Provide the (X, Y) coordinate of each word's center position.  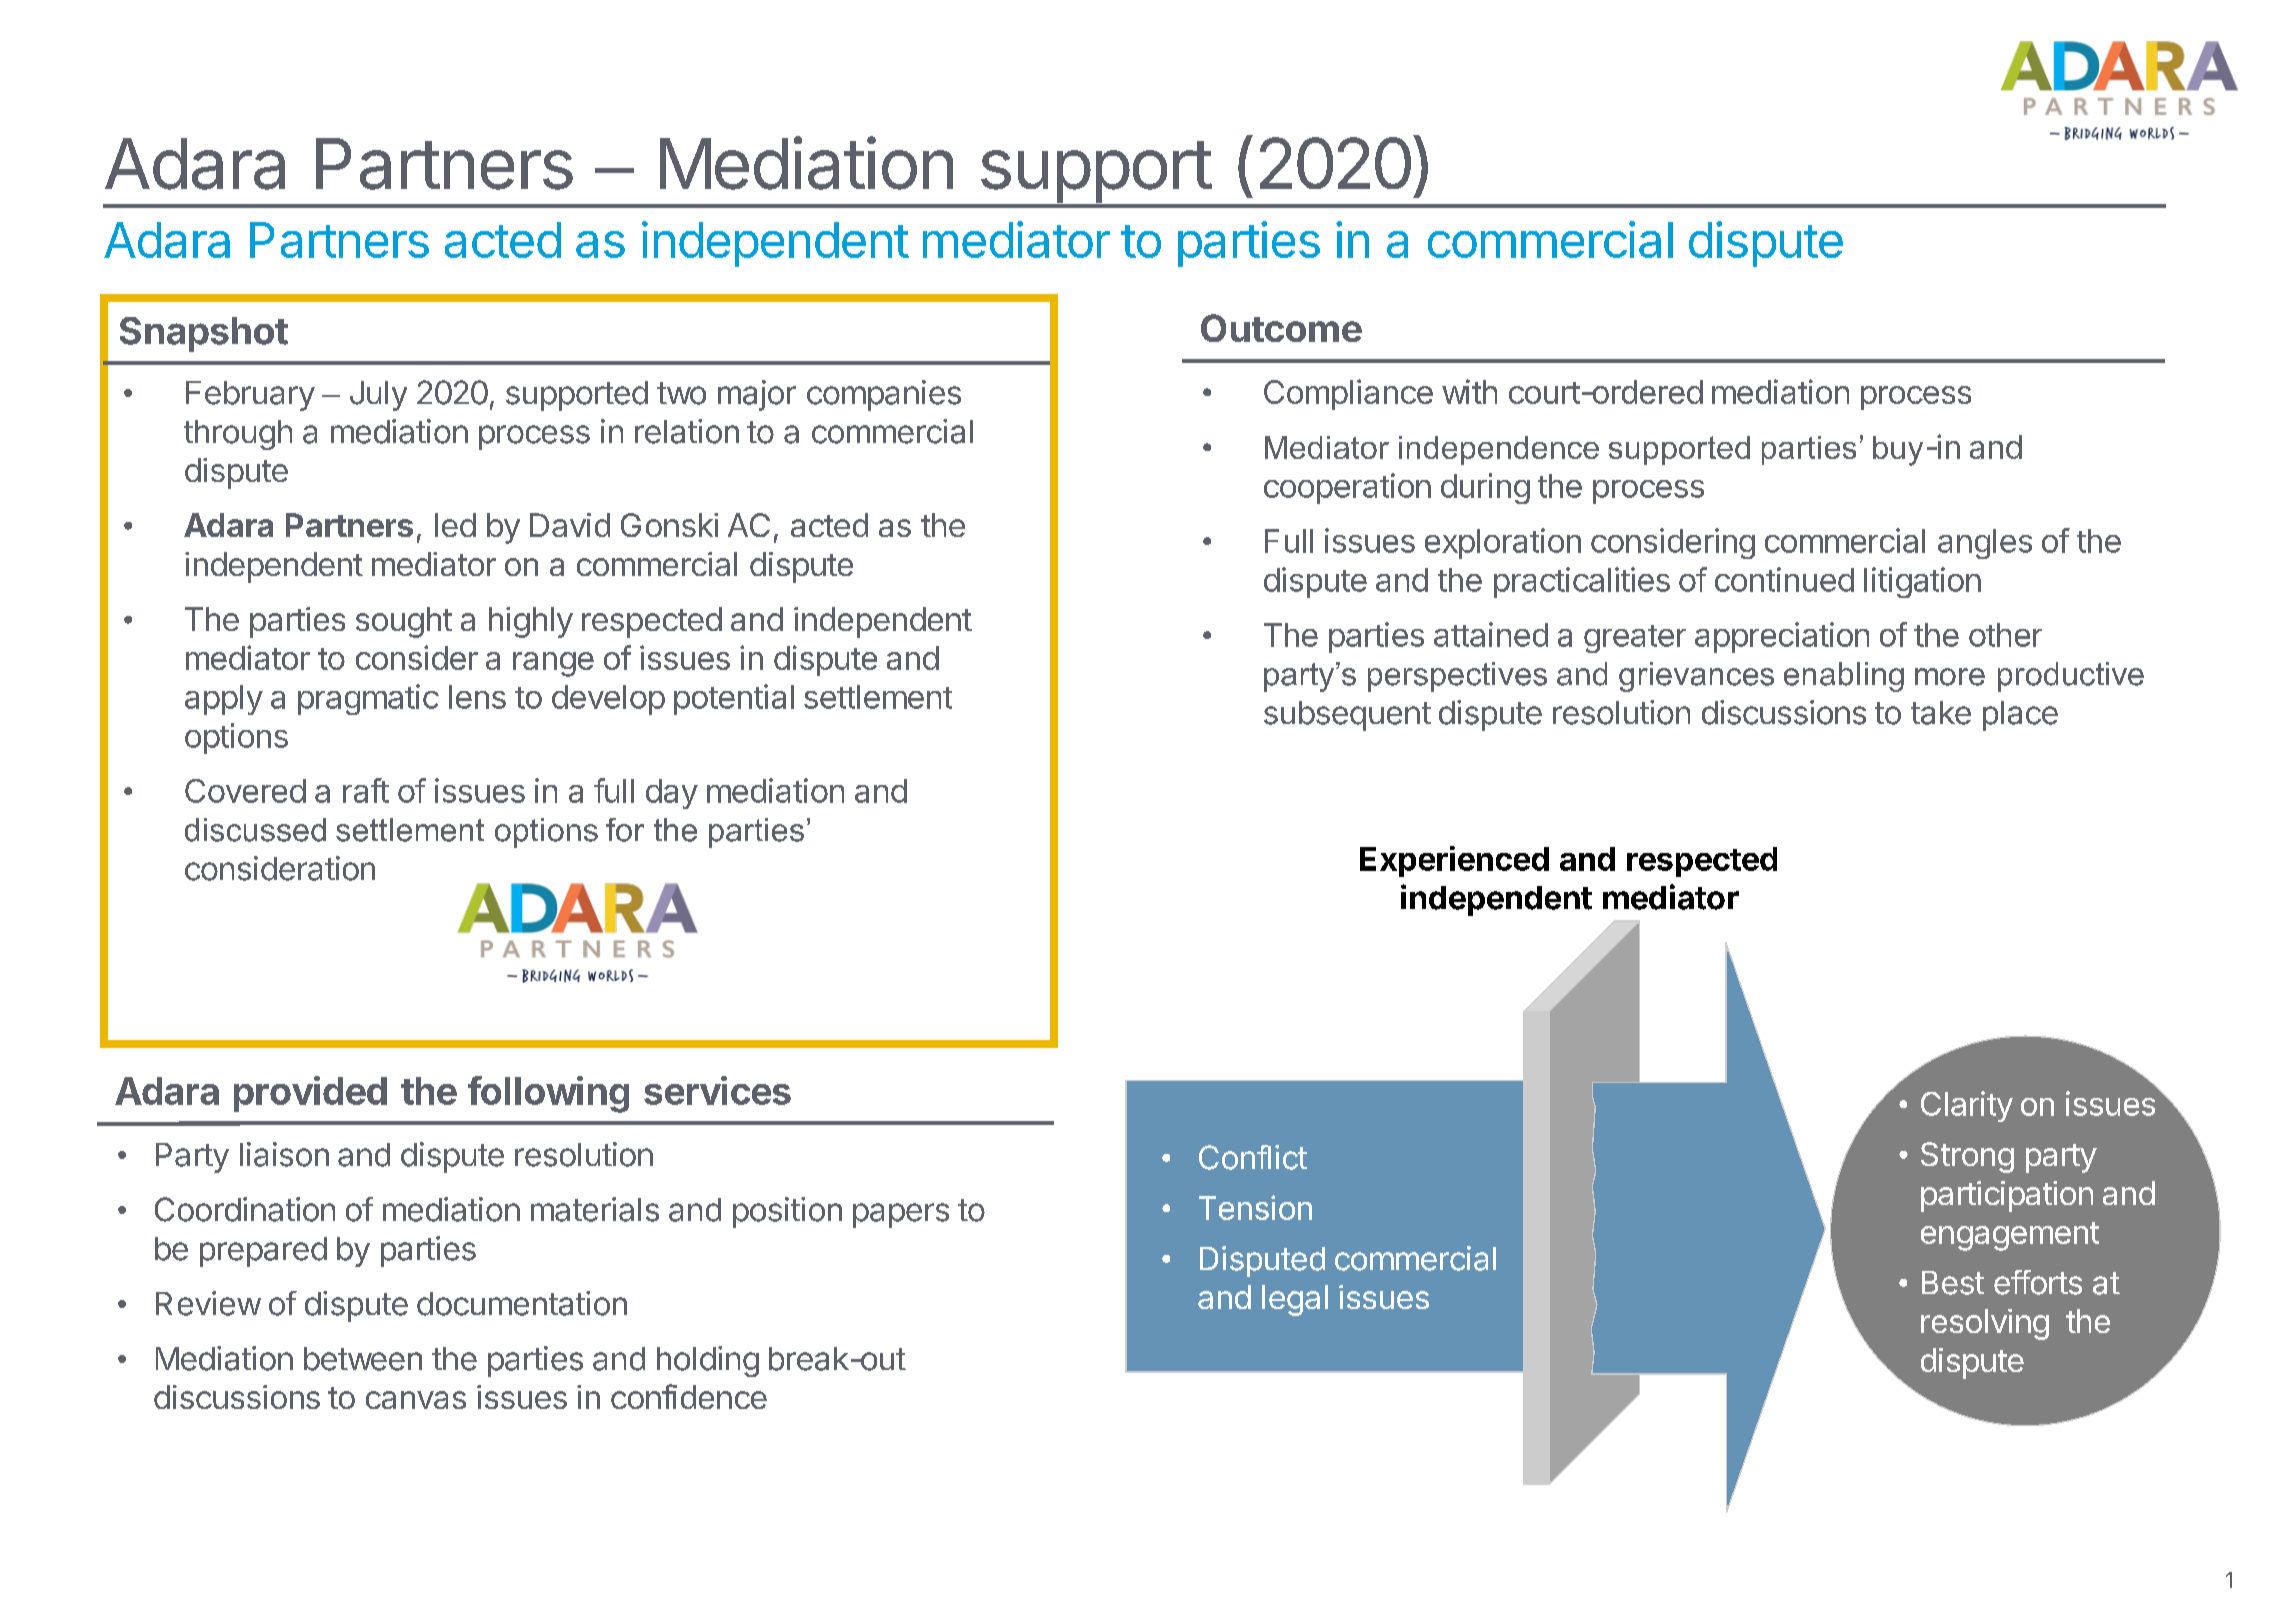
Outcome (1281, 328)
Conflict (1253, 1157)
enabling (1844, 677)
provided (310, 1094)
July (378, 396)
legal (1295, 1300)
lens (477, 697)
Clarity (1967, 1106)
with (1469, 391)
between (363, 1359)
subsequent (1347, 716)
